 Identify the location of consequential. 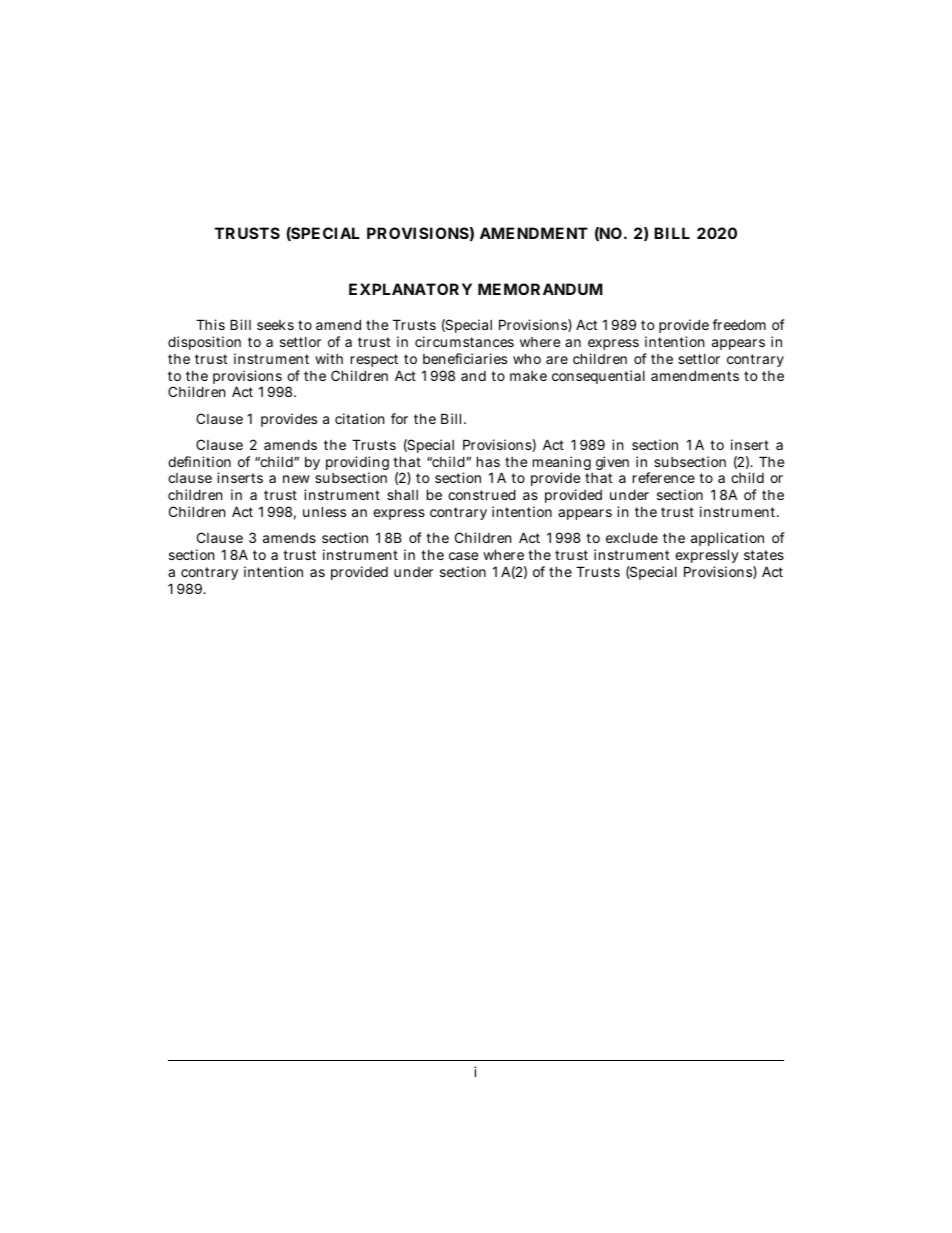
(598, 377).
